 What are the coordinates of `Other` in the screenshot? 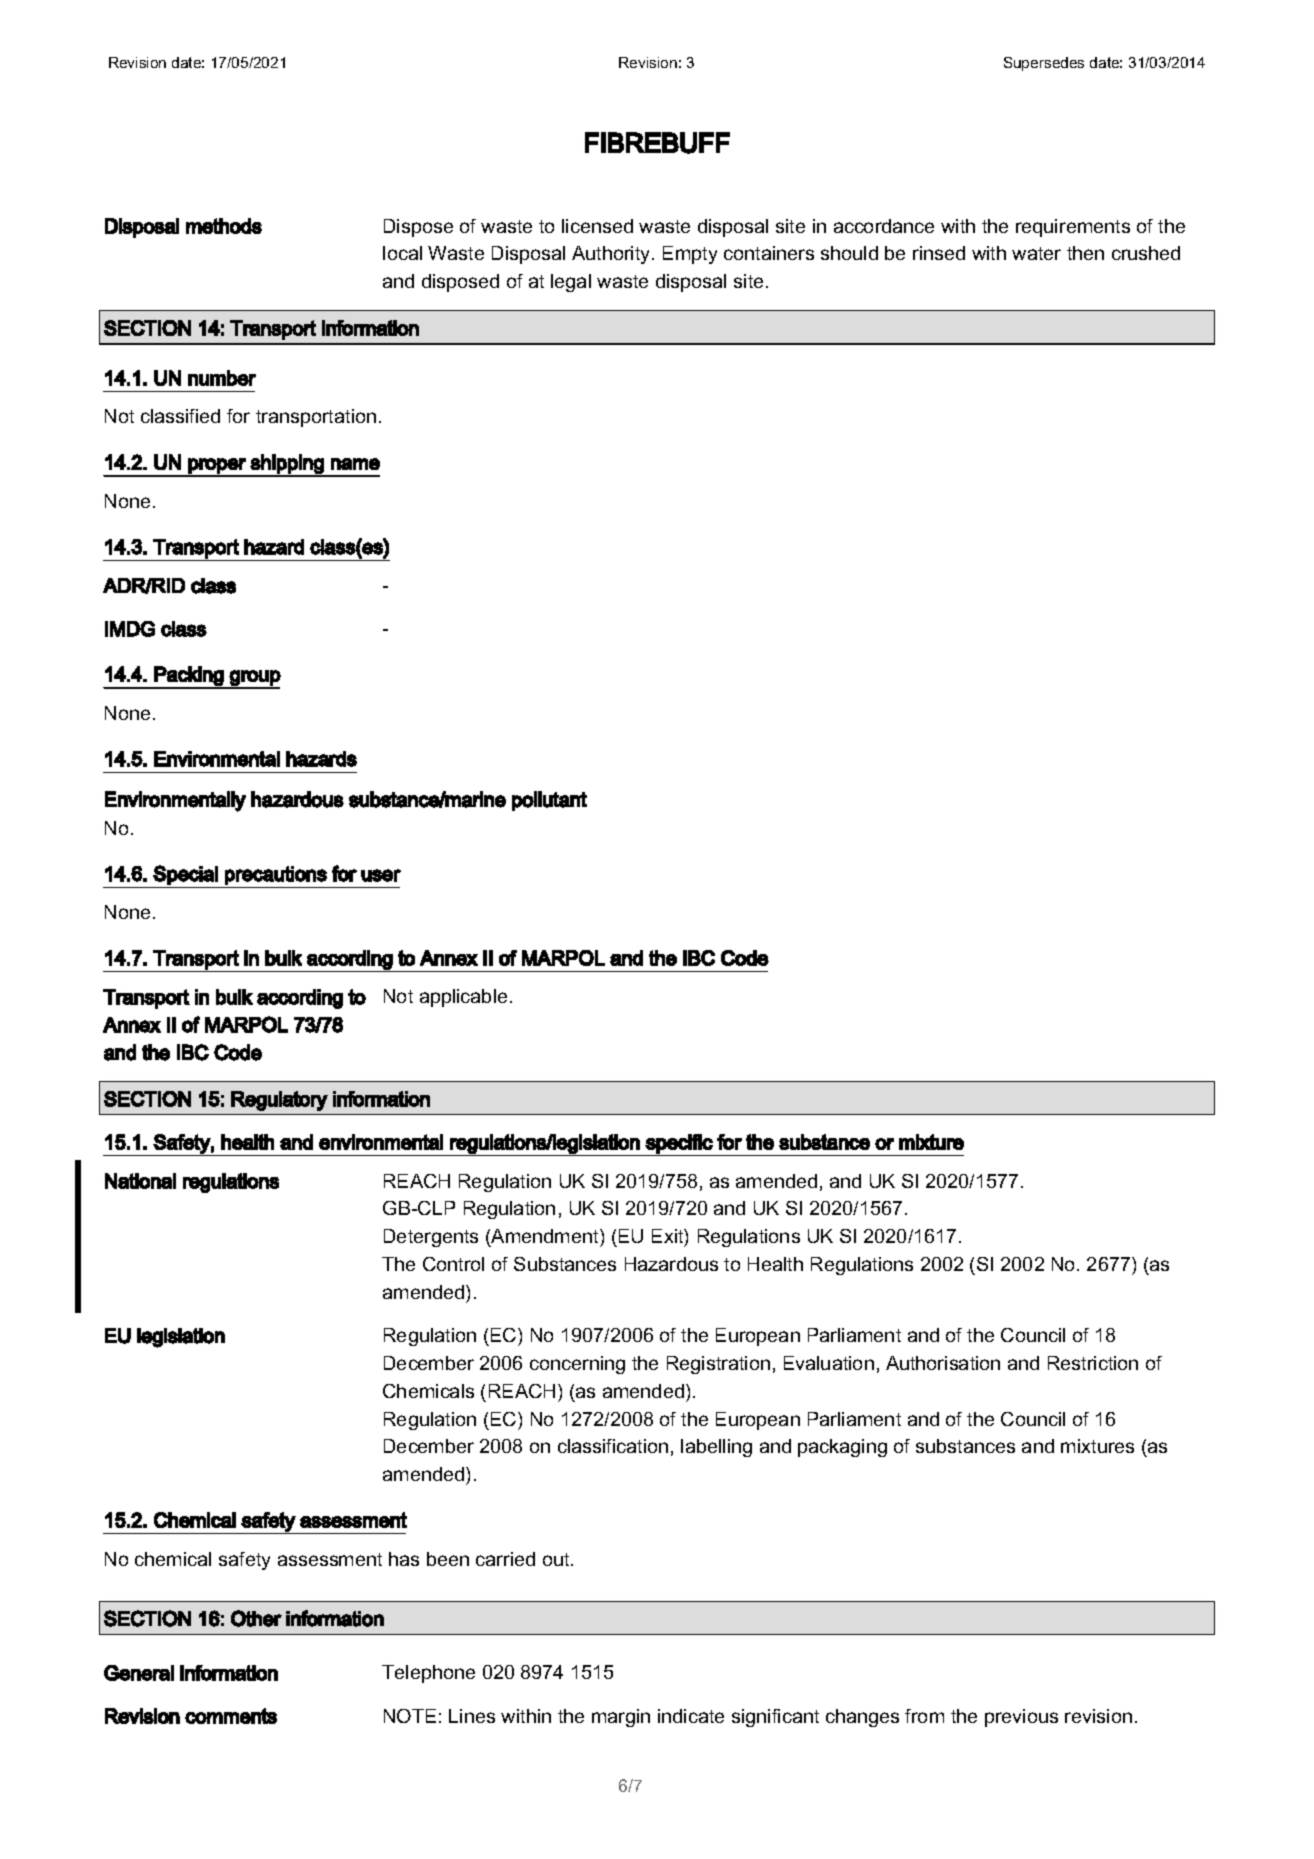 It's located at (256, 1618).
